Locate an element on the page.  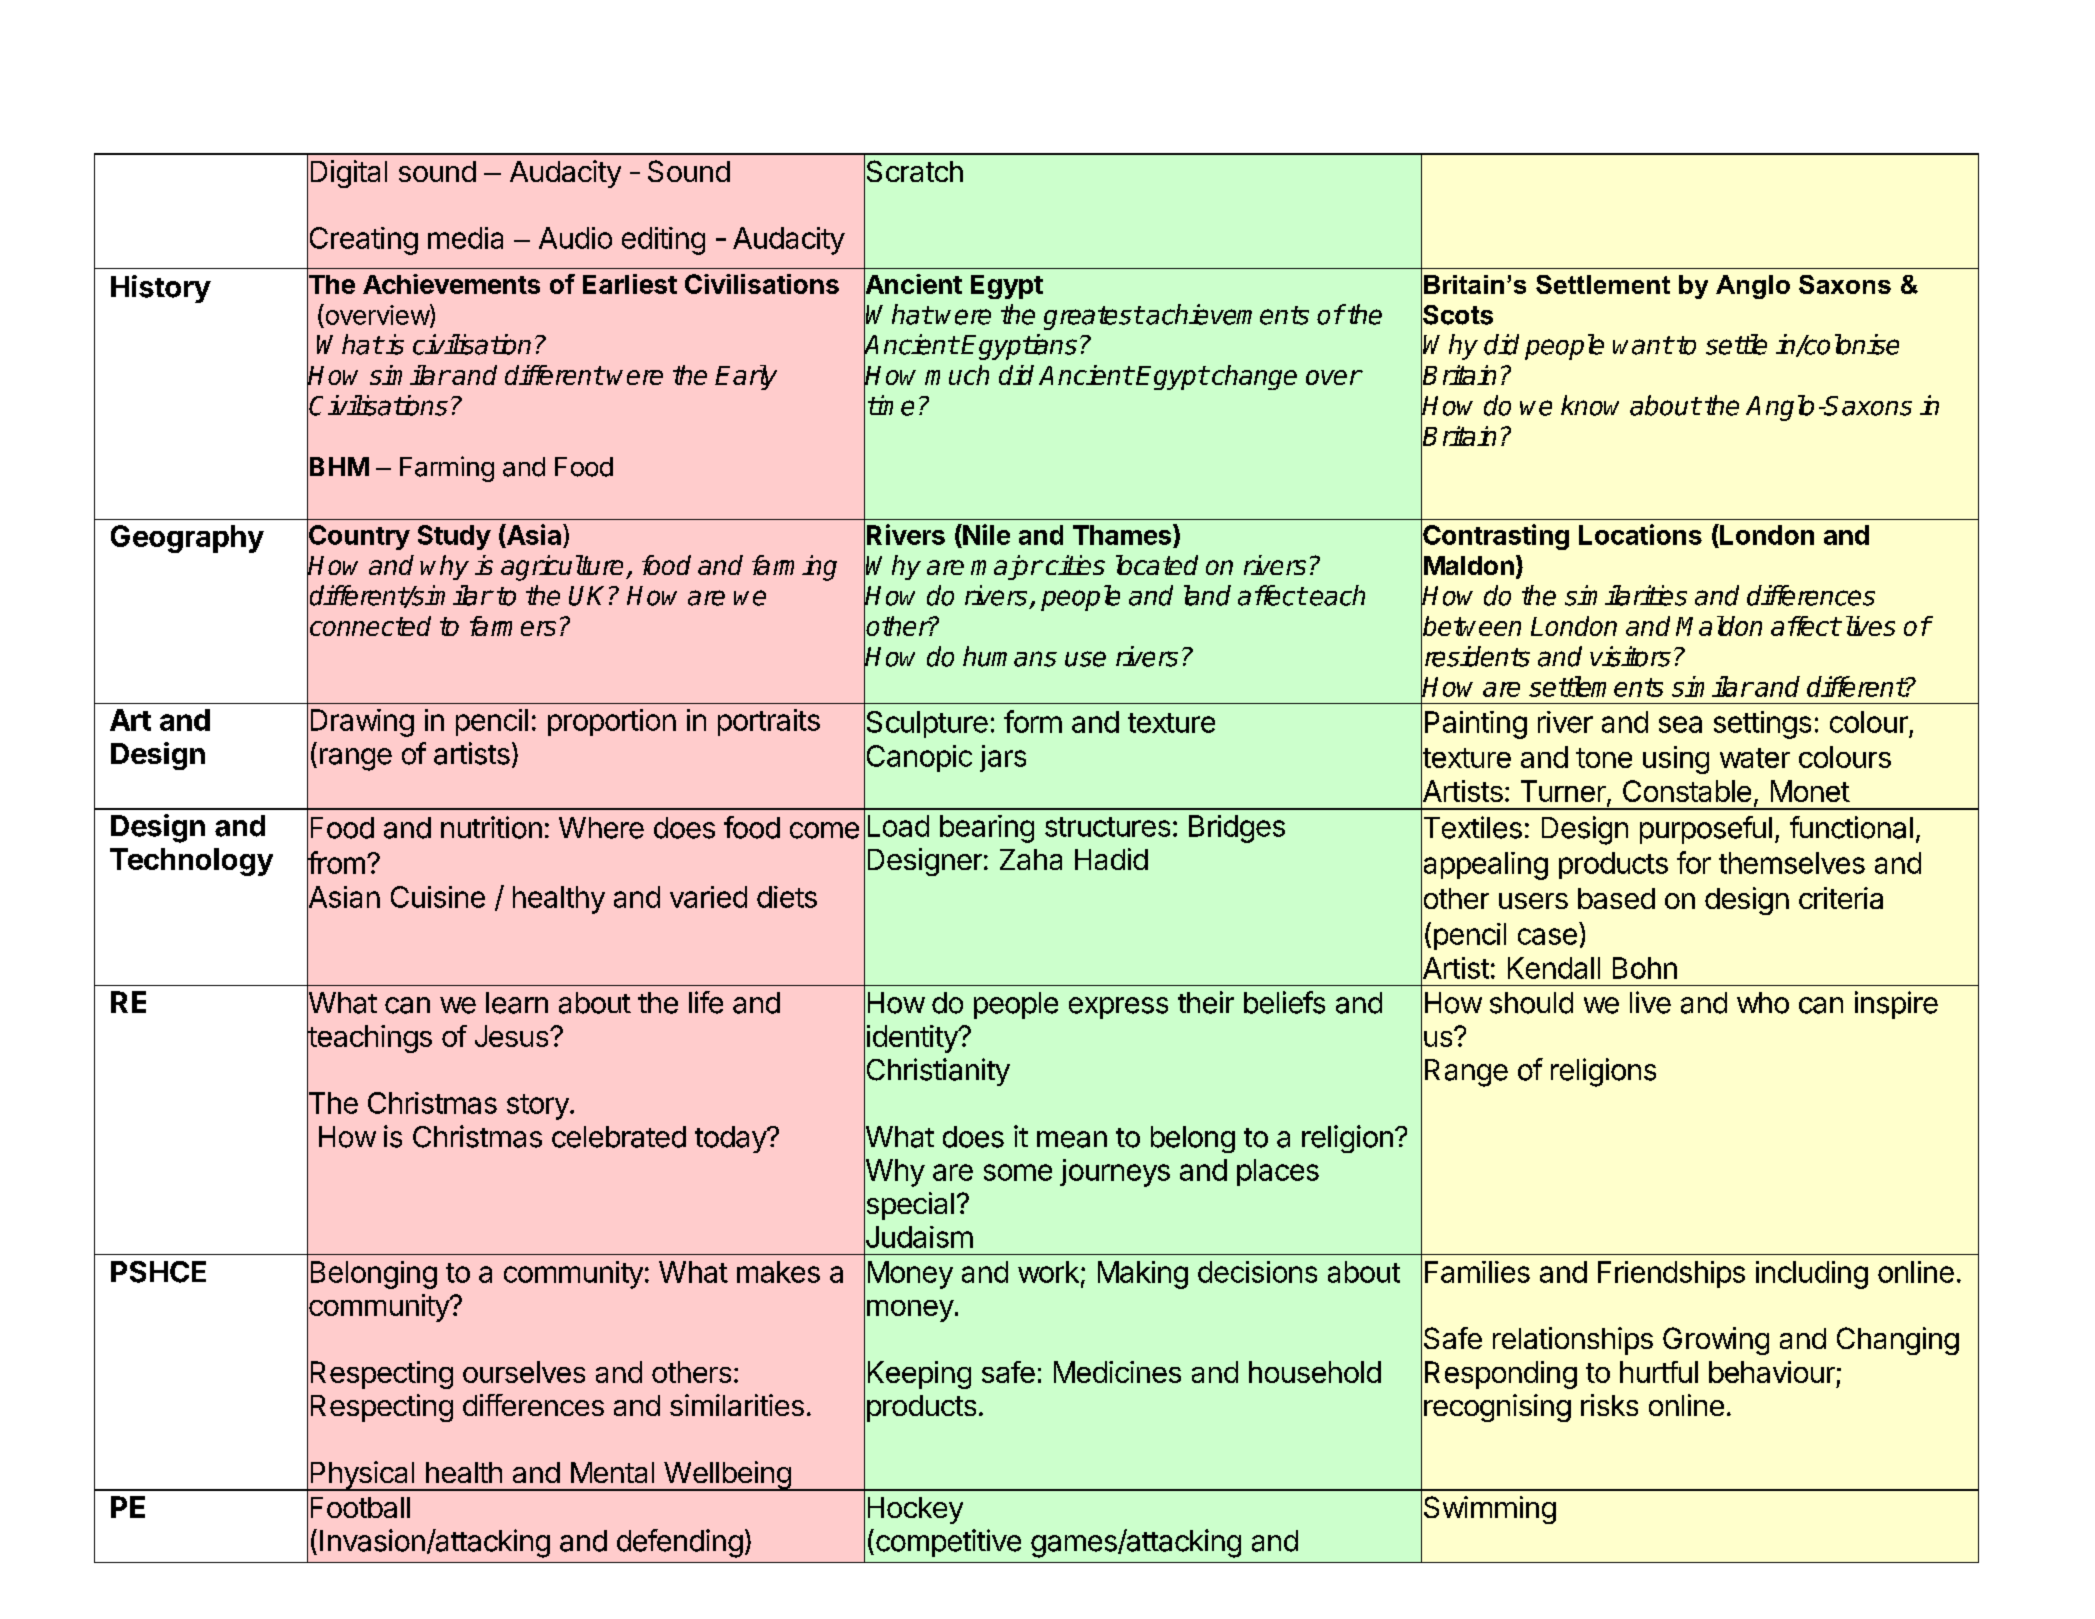
greatest is located at coordinates (1093, 318).
